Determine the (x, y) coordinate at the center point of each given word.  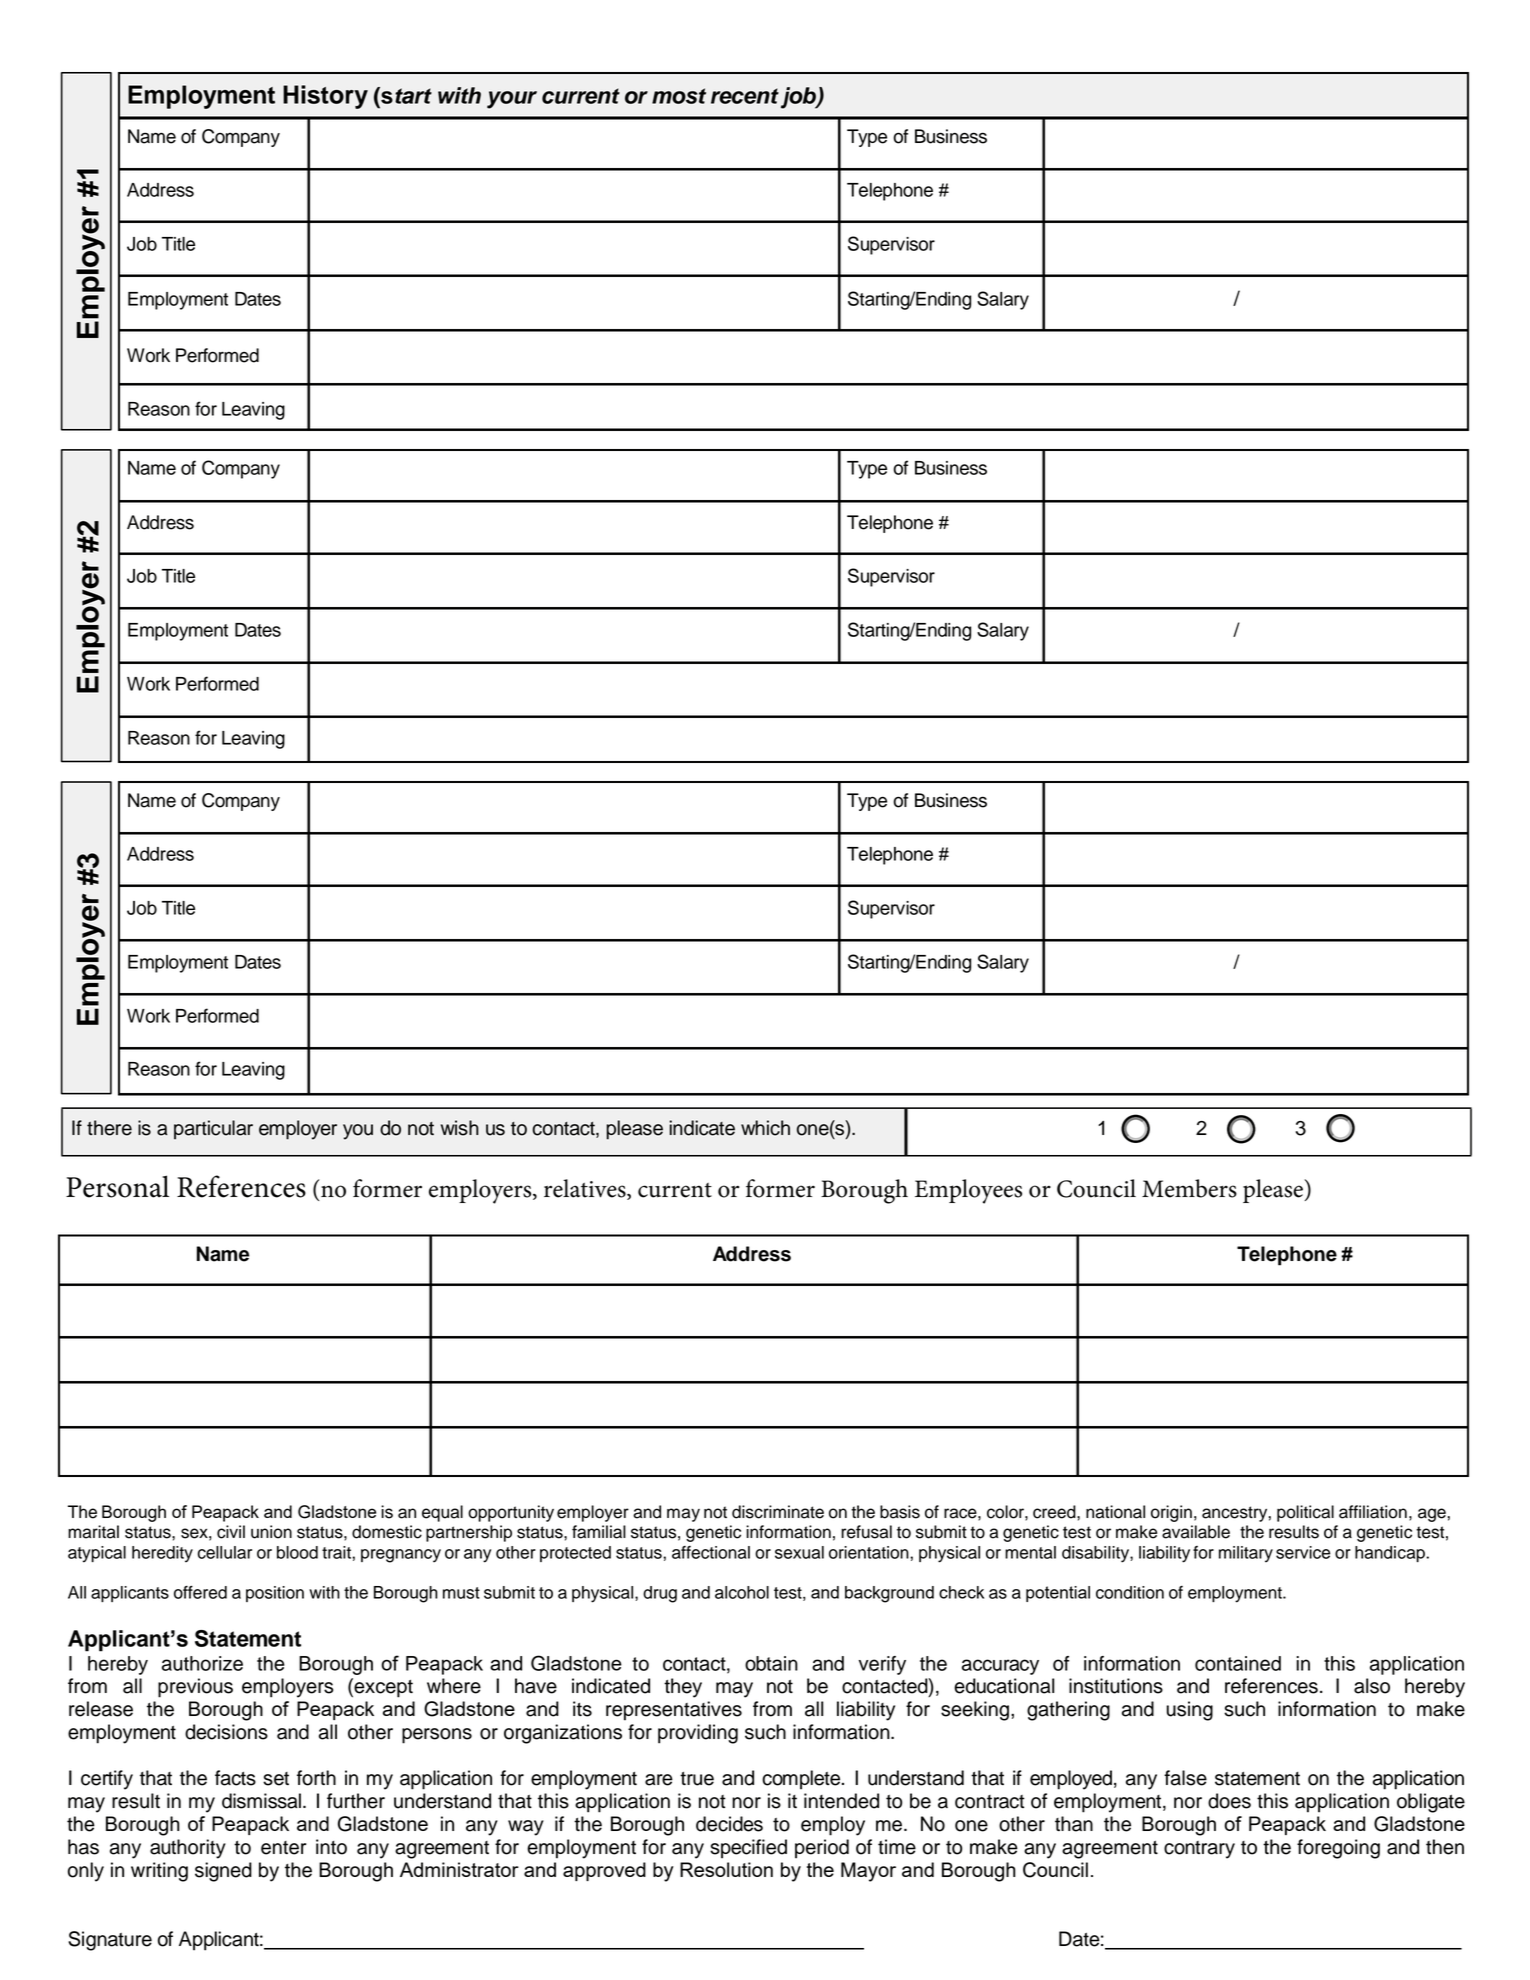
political (1305, 1513)
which (765, 1128)
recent (745, 96)
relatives (586, 1189)
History (325, 97)
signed (223, 1872)
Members (1189, 1188)
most (679, 96)
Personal (117, 1186)
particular (213, 1129)
